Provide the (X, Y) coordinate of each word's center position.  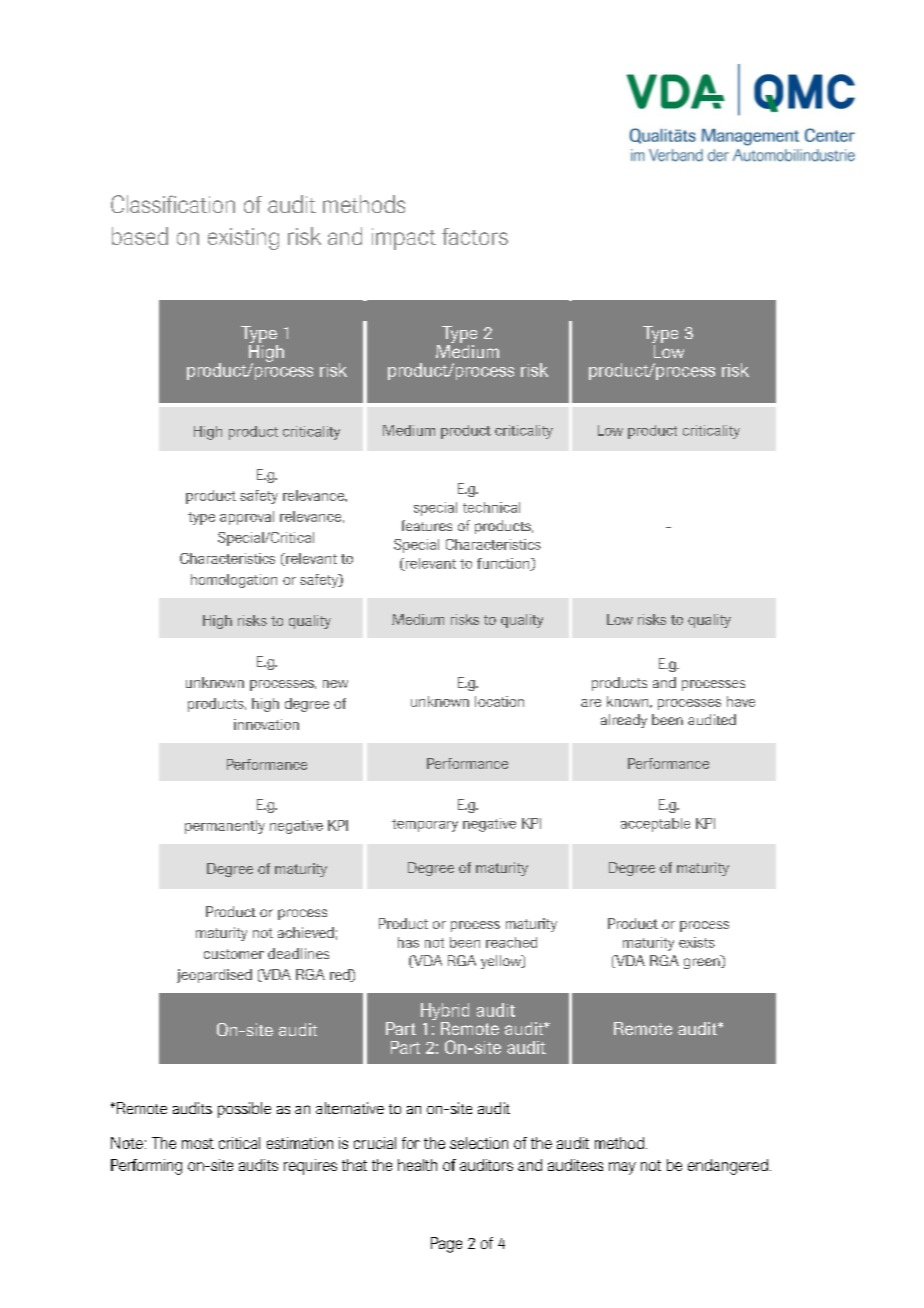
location (499, 701)
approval (247, 518)
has (408, 942)
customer (234, 954)
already (624, 721)
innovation (266, 724)
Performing (146, 1167)
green (703, 963)
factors (475, 236)
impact (404, 239)
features (427, 525)
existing (243, 239)
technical (491, 507)
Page (446, 1245)
